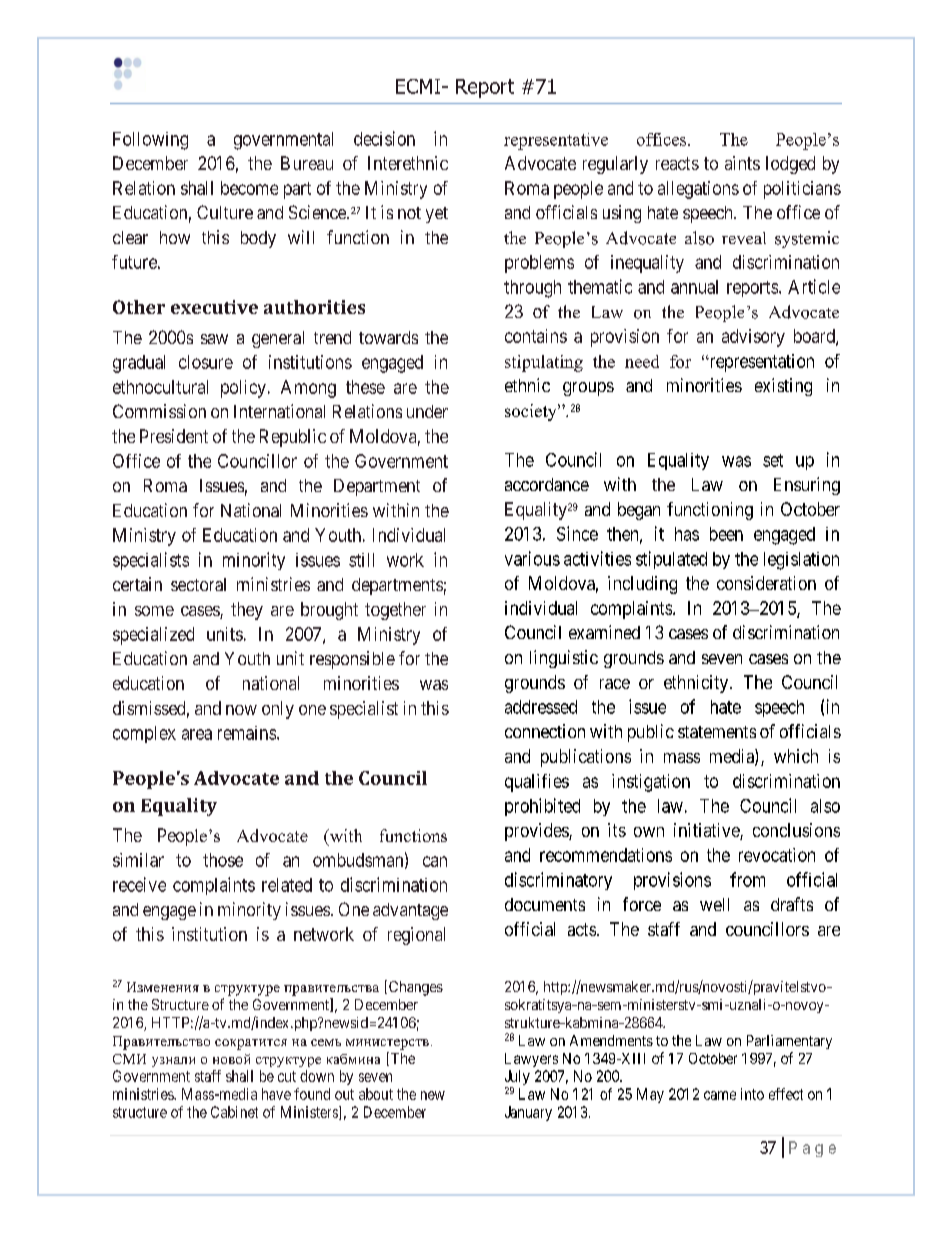  What do you see at coordinates (197, 734) in the page?
I see `area` at bounding box center [197, 734].
